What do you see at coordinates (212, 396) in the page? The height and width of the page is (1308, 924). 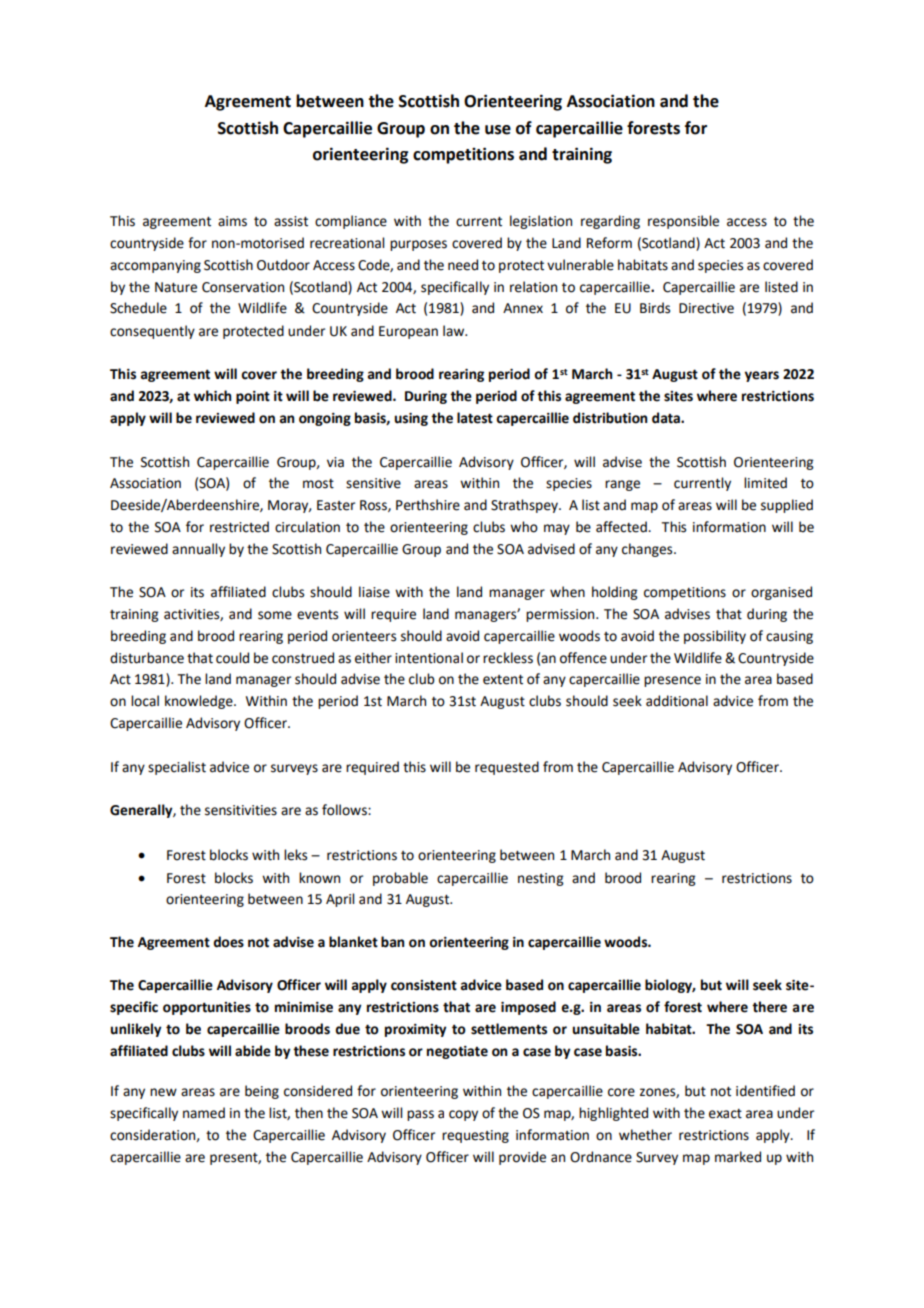 I see `which` at bounding box center [212, 396].
